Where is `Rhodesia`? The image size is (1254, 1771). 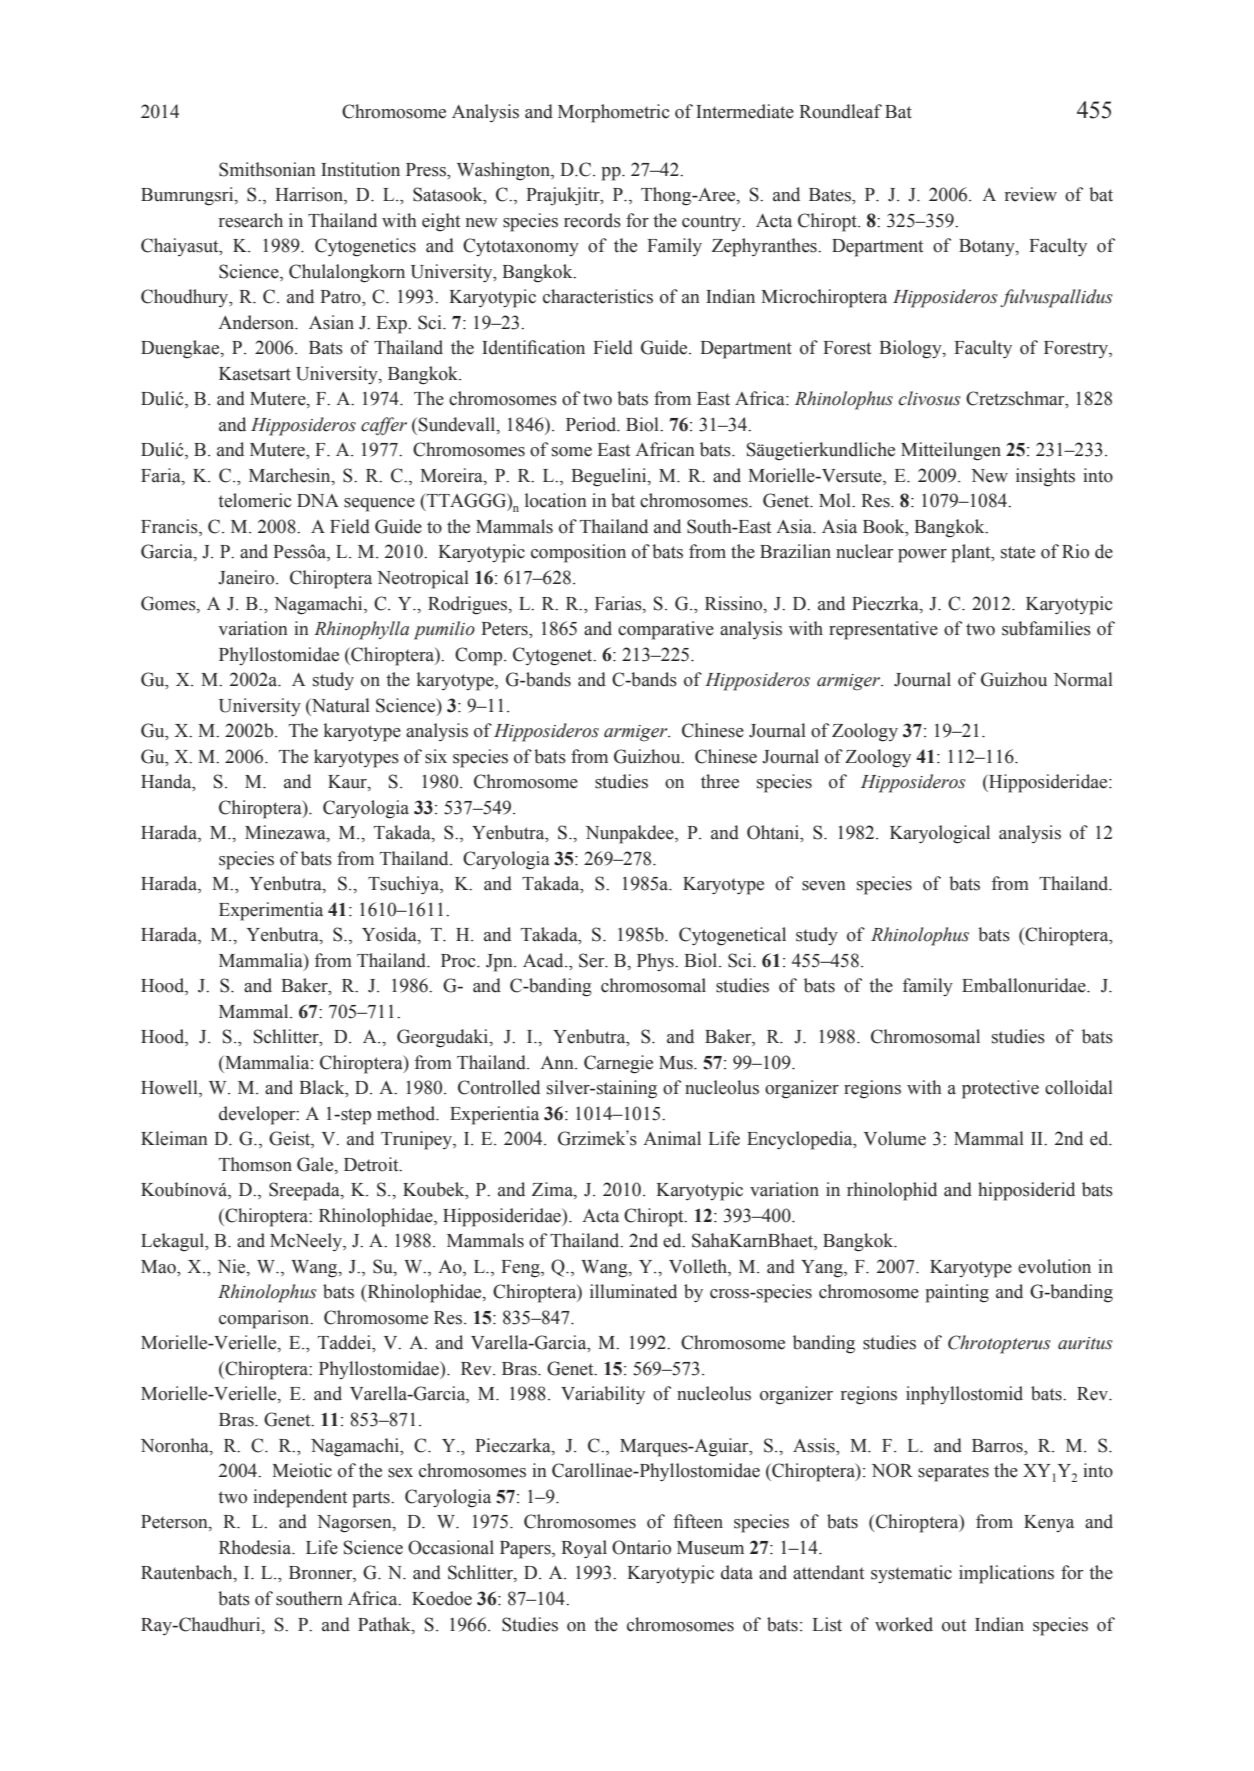 Rhodesia is located at coordinates (256, 1547).
